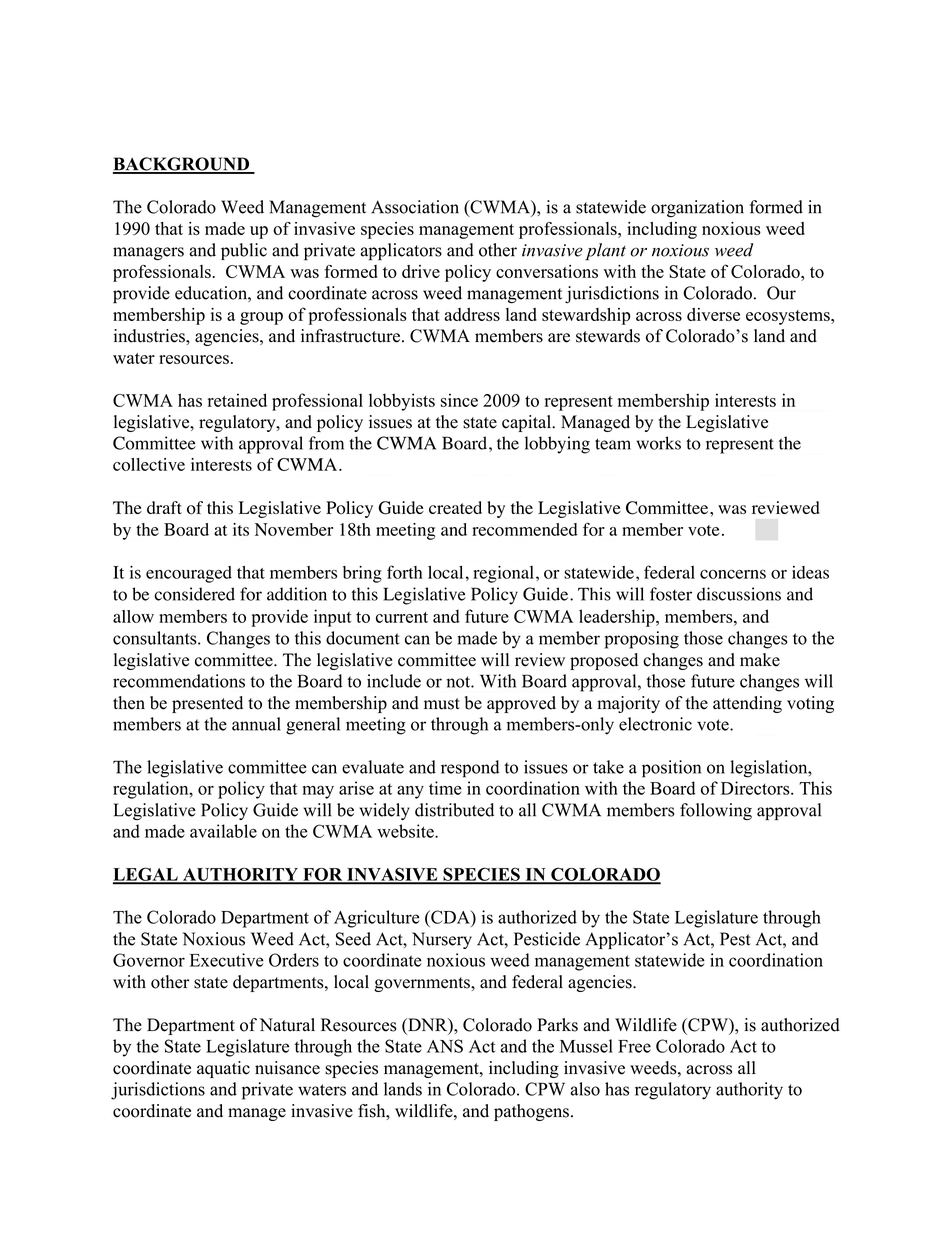 The height and width of the screenshot is (1233, 952). What do you see at coordinates (194, 594) in the screenshot?
I see `considered` at bounding box center [194, 594].
